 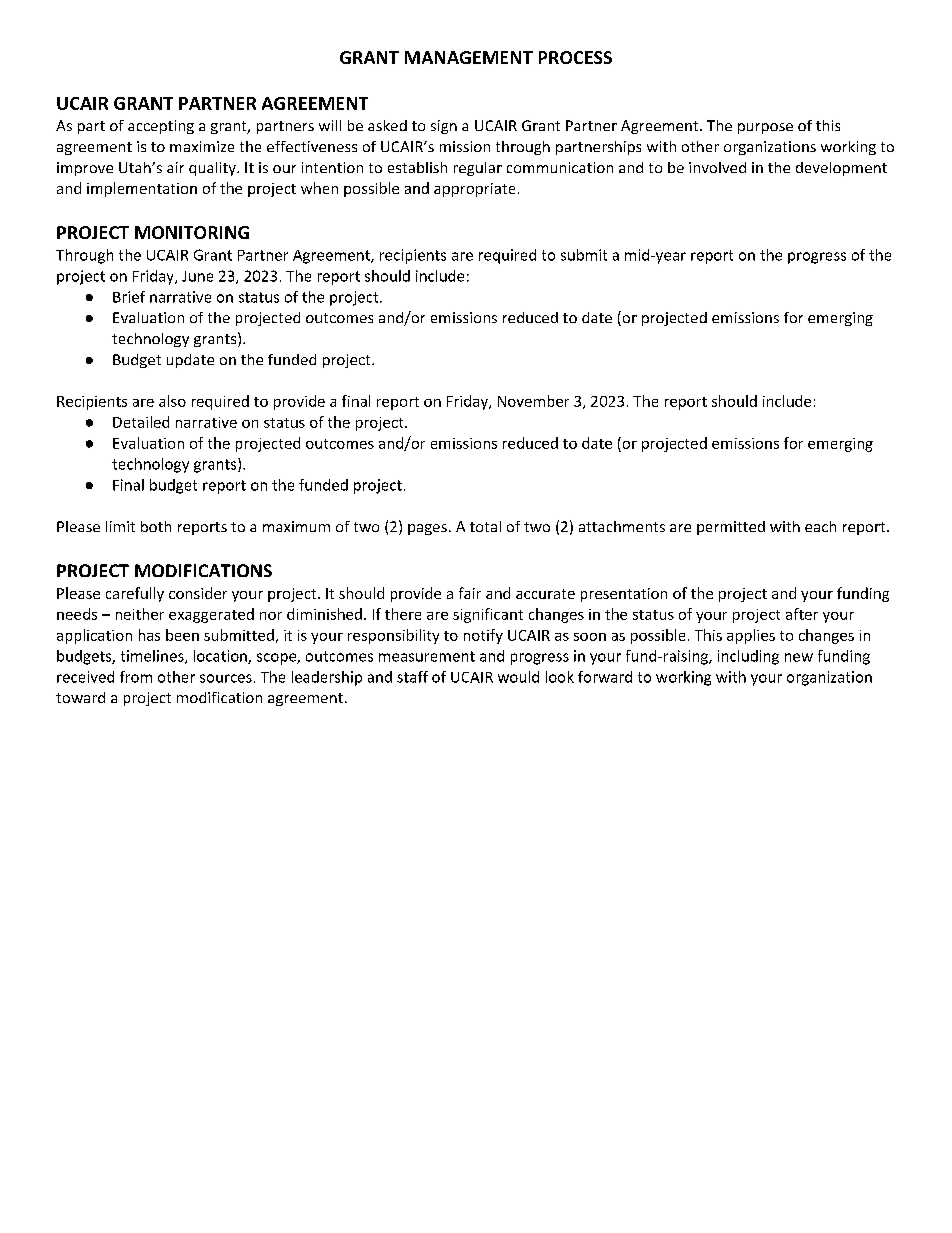 I want to click on MANAGEMENT, so click(x=469, y=57).
